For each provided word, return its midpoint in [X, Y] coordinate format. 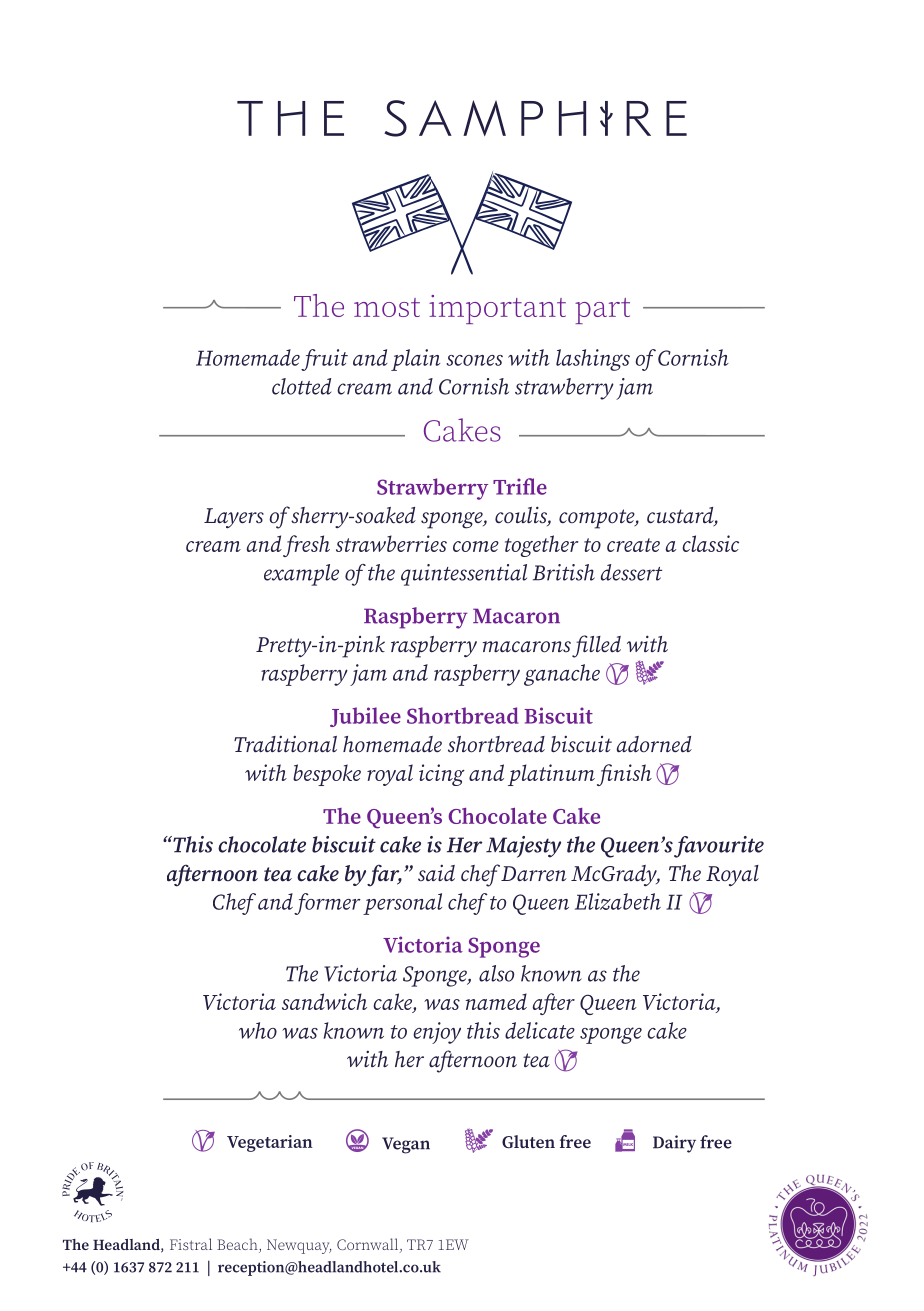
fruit [324, 360]
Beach [238, 1245]
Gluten [528, 1142]
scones [474, 360]
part [602, 311]
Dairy [674, 1144]
